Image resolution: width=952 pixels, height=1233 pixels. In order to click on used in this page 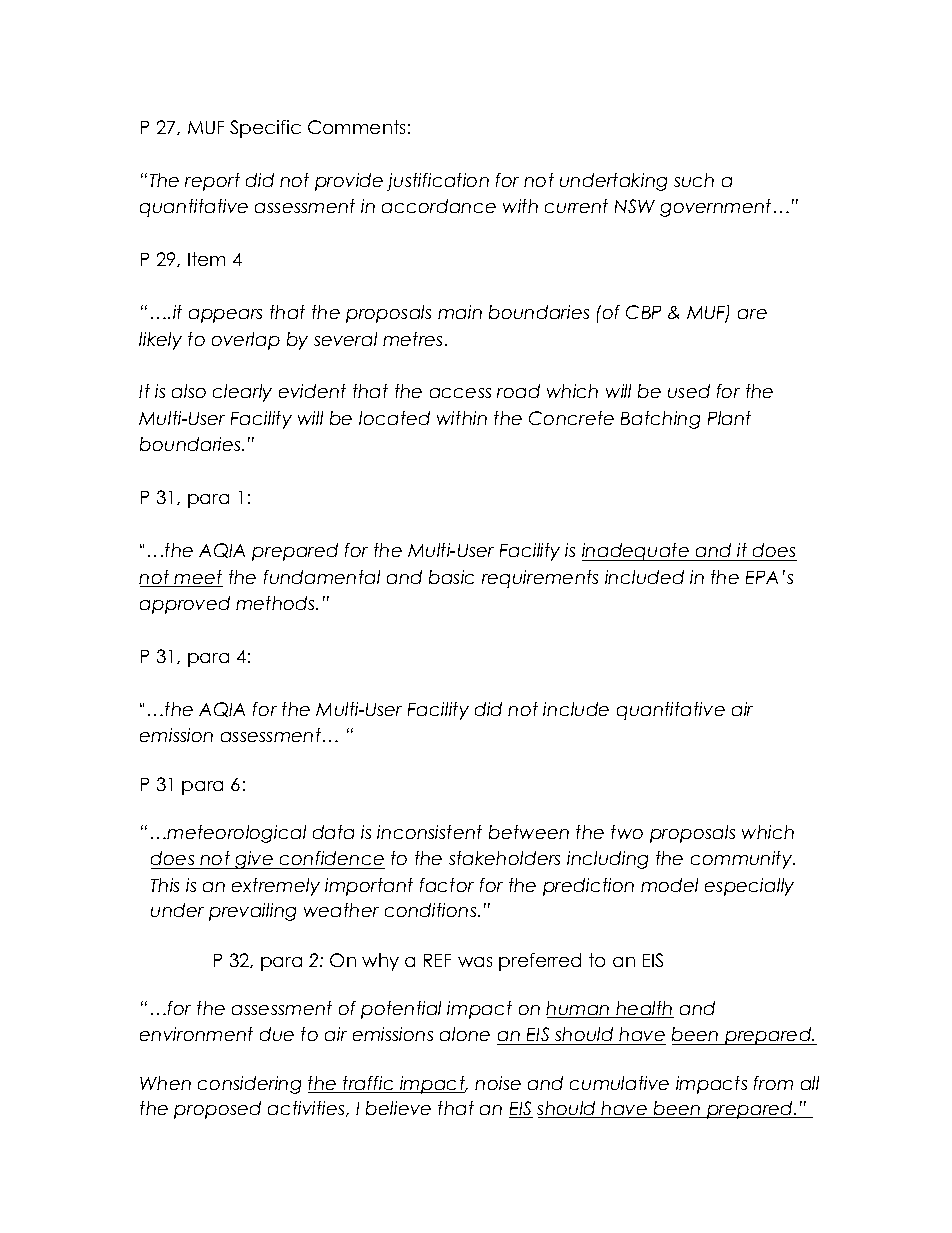, I will do `click(689, 391)`.
